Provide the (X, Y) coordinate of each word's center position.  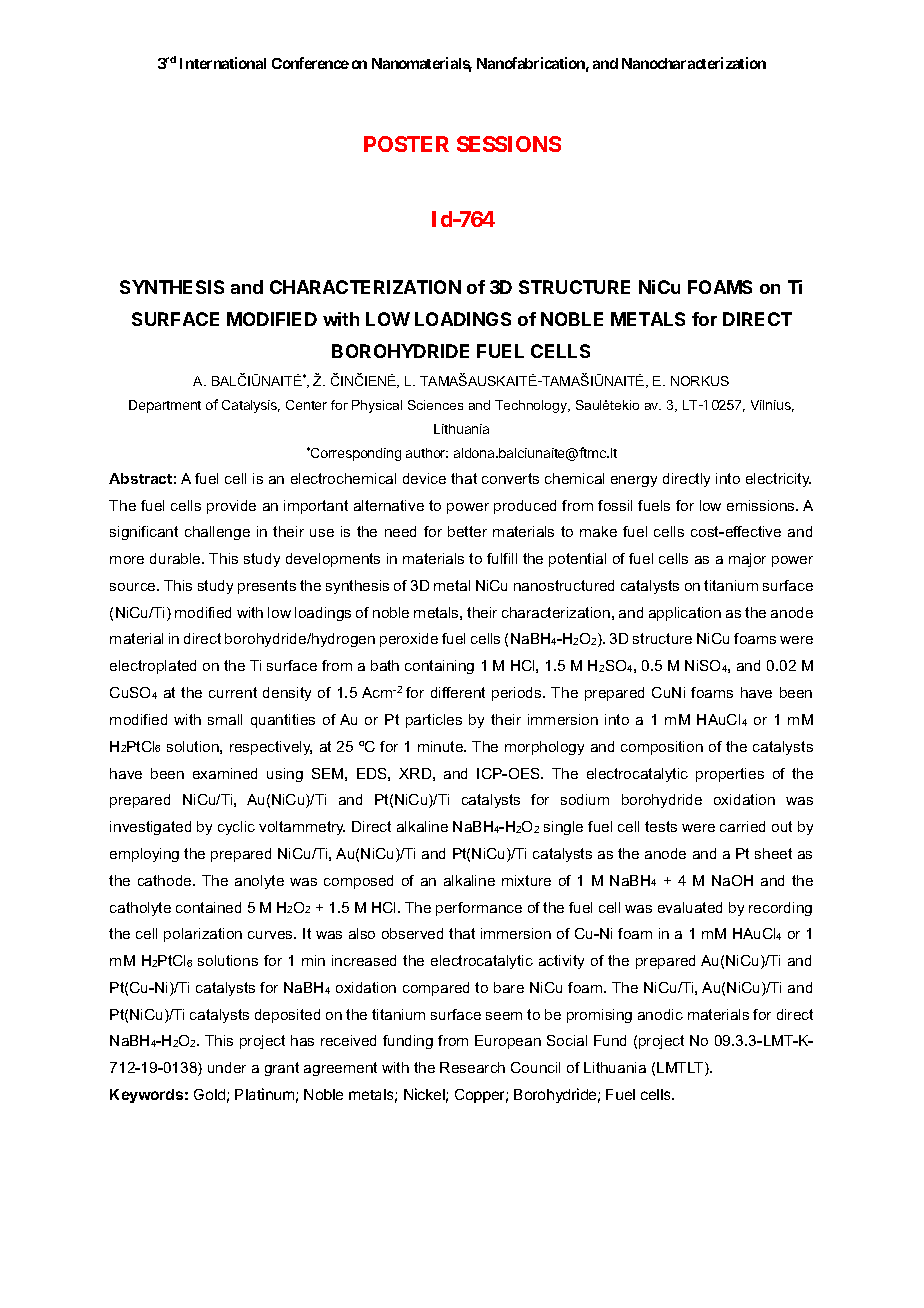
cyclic (236, 828)
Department (165, 406)
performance (479, 909)
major (747, 560)
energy (634, 481)
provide (231, 507)
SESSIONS (509, 144)
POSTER (406, 144)
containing (439, 667)
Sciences (435, 405)
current (233, 692)
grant (282, 1069)
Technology (532, 406)
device (424, 478)
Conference (310, 63)
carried (742, 826)
